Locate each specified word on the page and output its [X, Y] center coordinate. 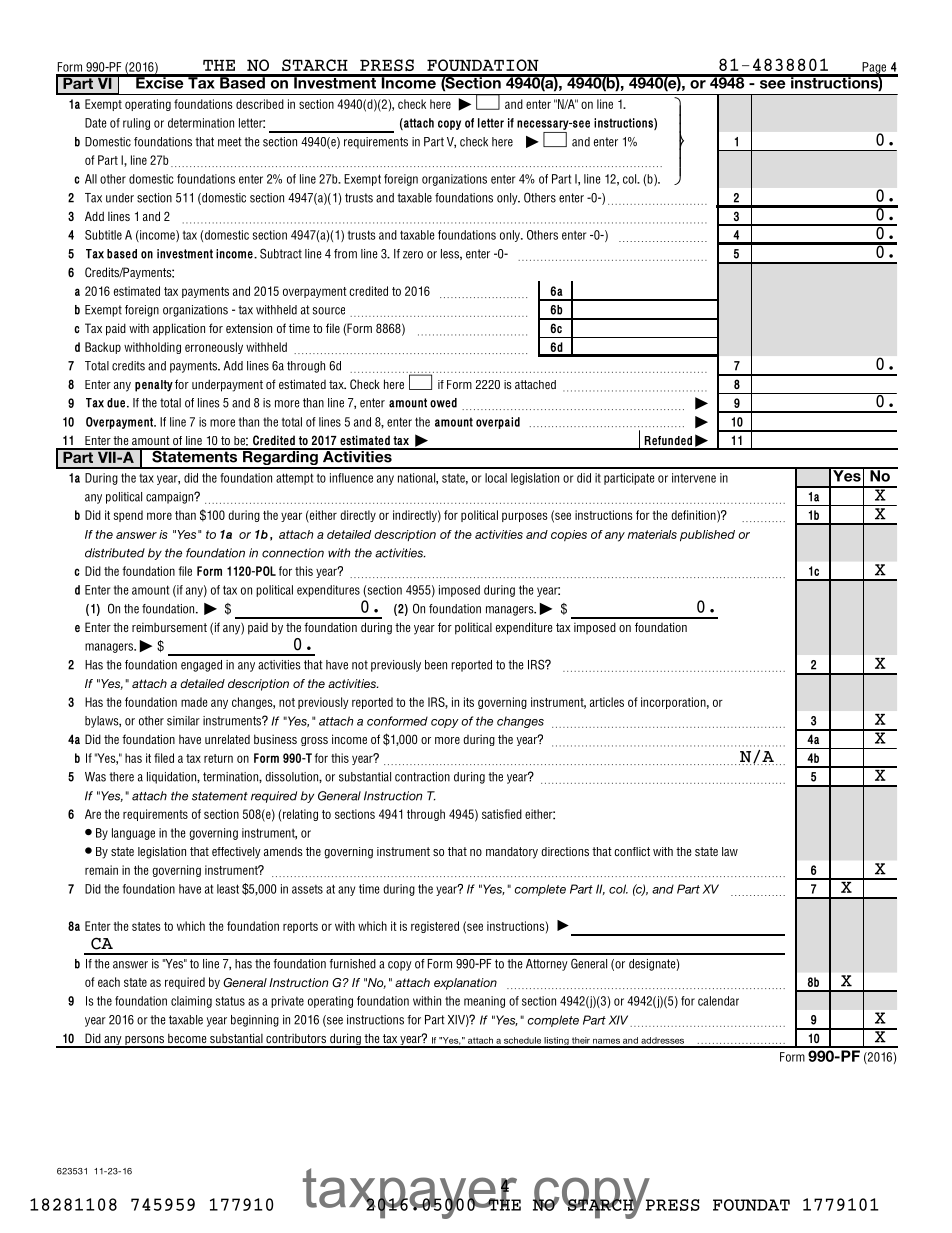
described [260, 104]
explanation [465, 984]
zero [413, 255]
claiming [191, 1002]
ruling [136, 124]
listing [556, 1042]
